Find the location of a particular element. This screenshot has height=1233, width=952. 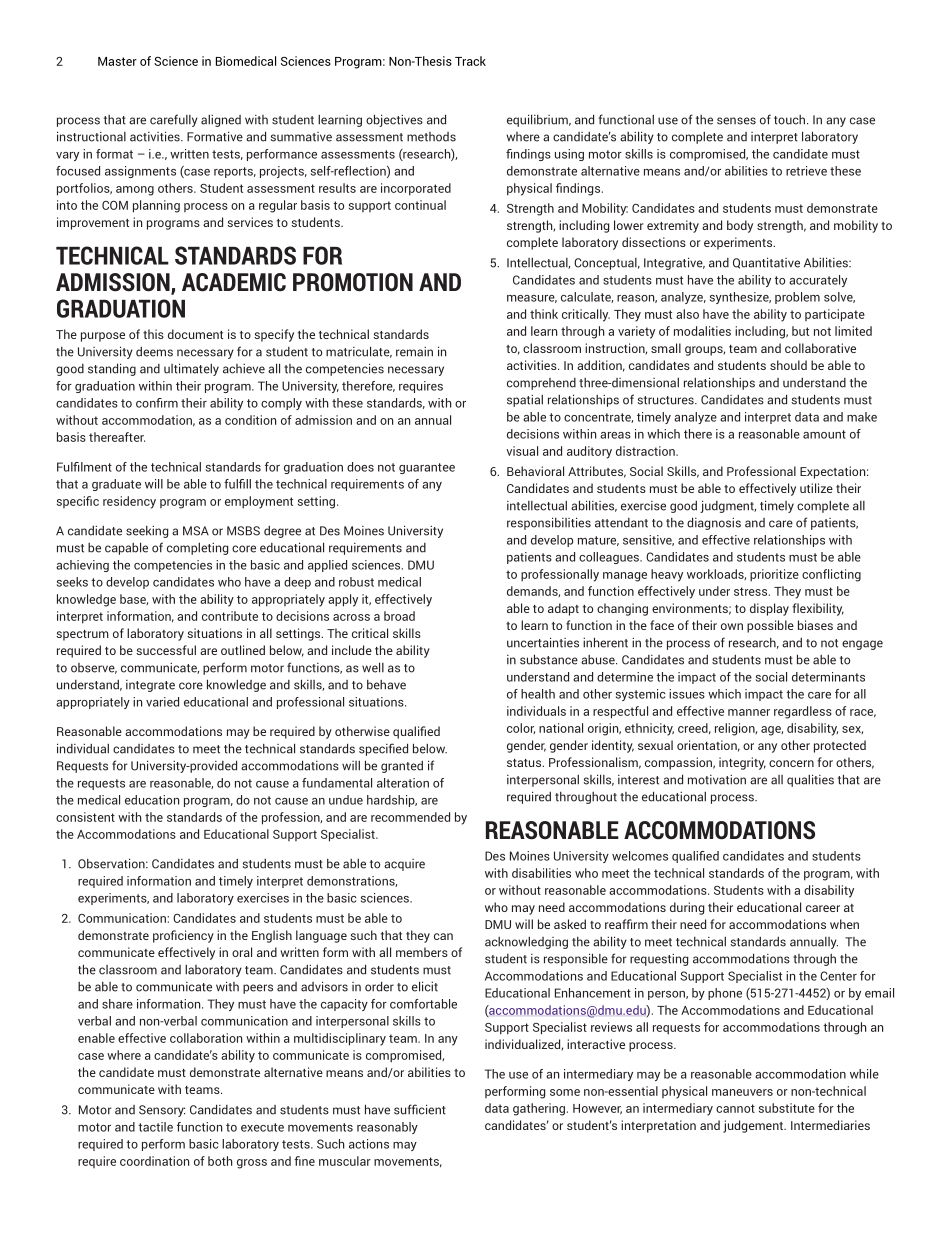

gathering is located at coordinates (539, 1109).
